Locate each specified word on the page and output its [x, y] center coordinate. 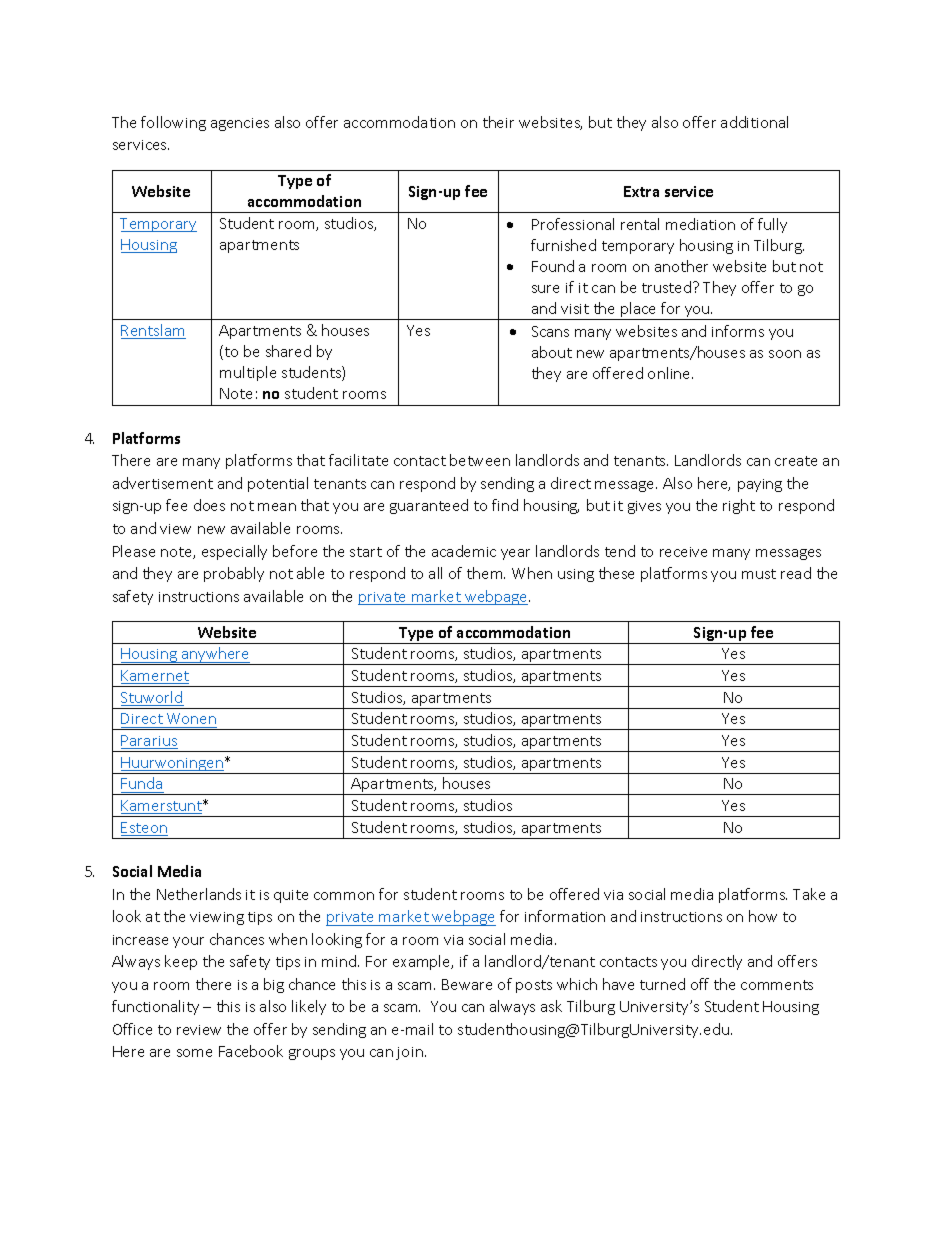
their [498, 122]
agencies [240, 124]
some [194, 1053]
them [486, 573]
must [759, 574]
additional [754, 122]
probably [234, 574]
